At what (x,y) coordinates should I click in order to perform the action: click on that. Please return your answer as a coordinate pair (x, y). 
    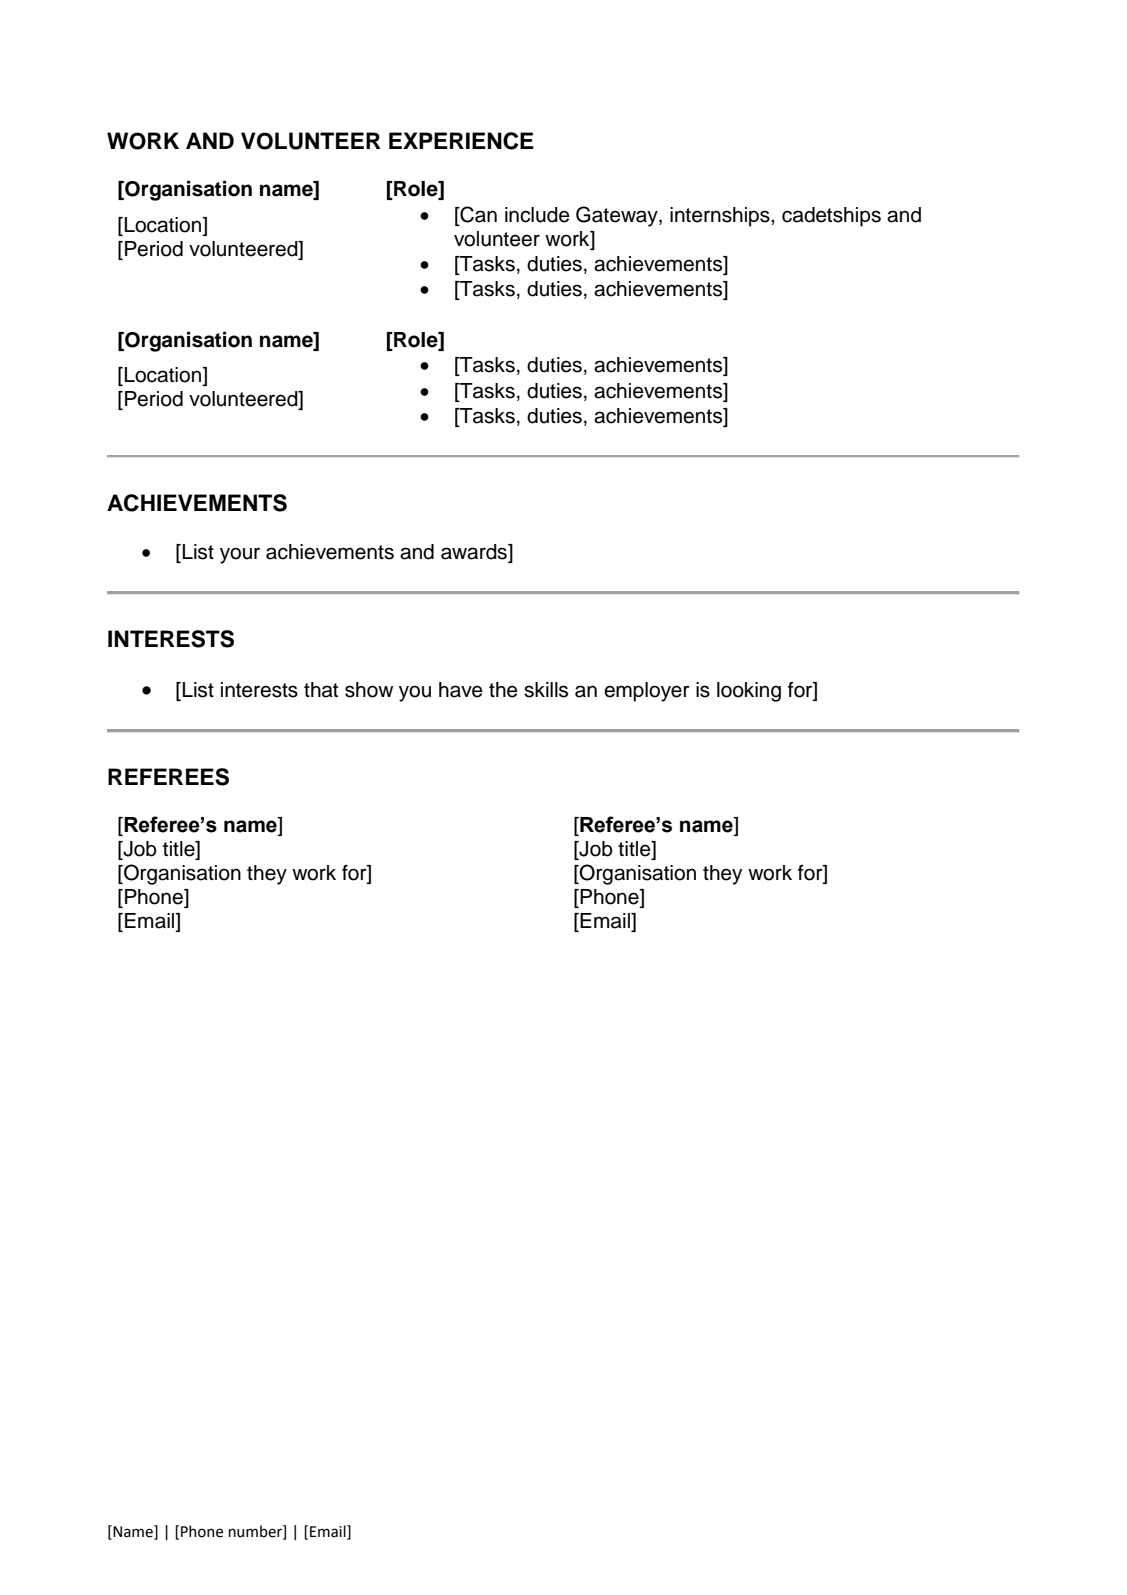
    Looking at the image, I should click on (321, 690).
